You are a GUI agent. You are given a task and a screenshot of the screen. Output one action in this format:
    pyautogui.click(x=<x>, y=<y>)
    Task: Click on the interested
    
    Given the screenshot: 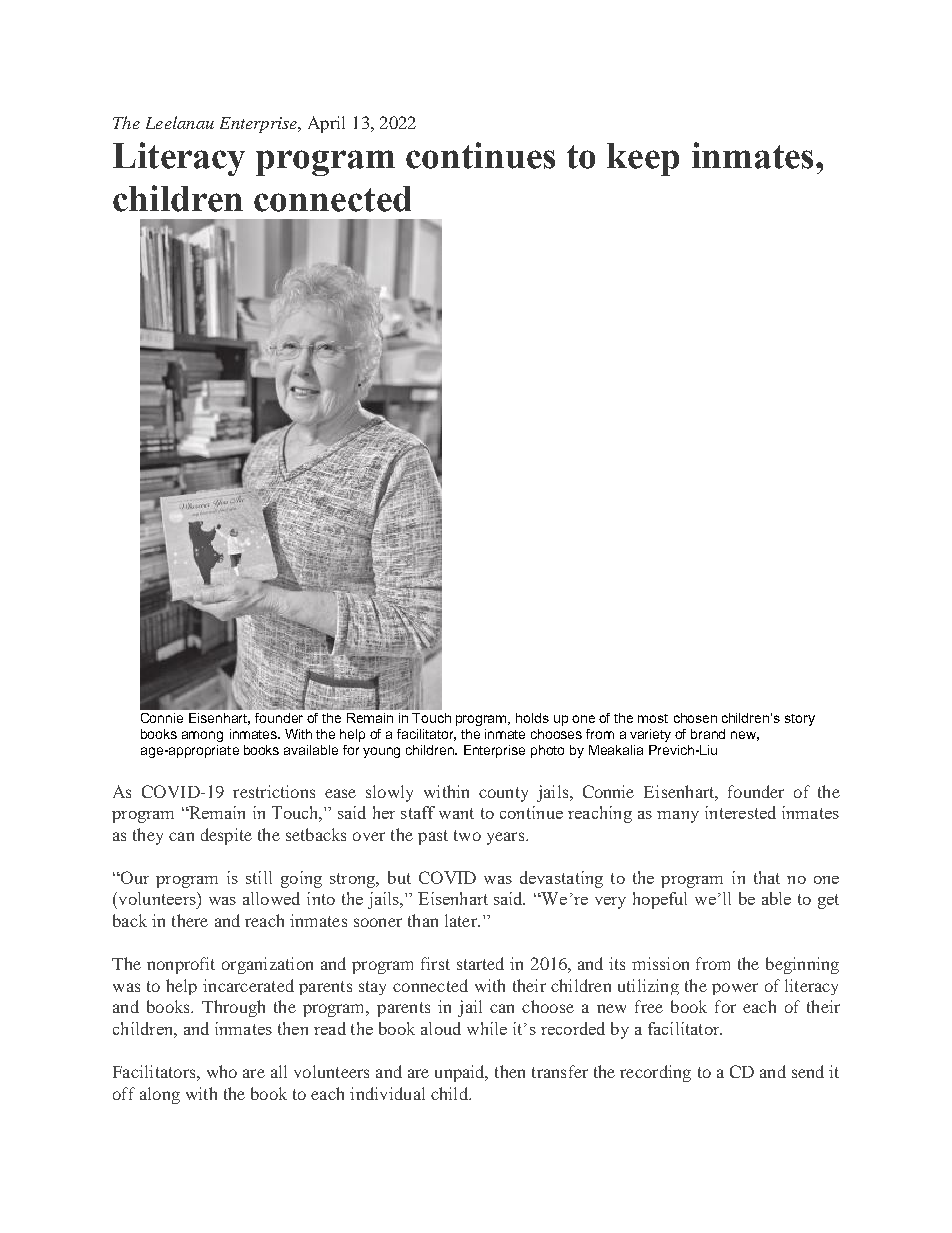 What is the action you would take?
    pyautogui.click(x=740, y=812)
